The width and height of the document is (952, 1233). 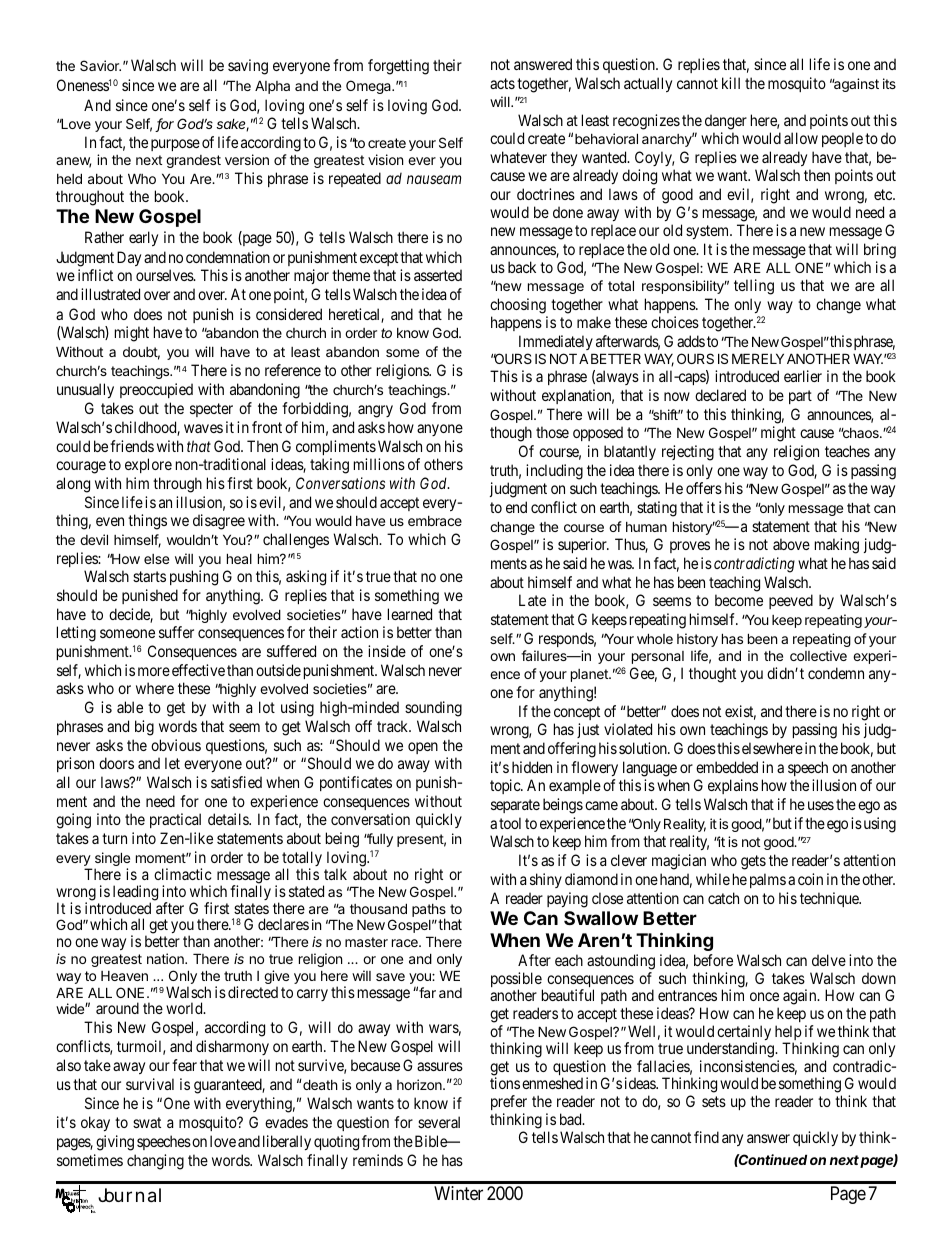 I want to click on waves, so click(x=203, y=428).
